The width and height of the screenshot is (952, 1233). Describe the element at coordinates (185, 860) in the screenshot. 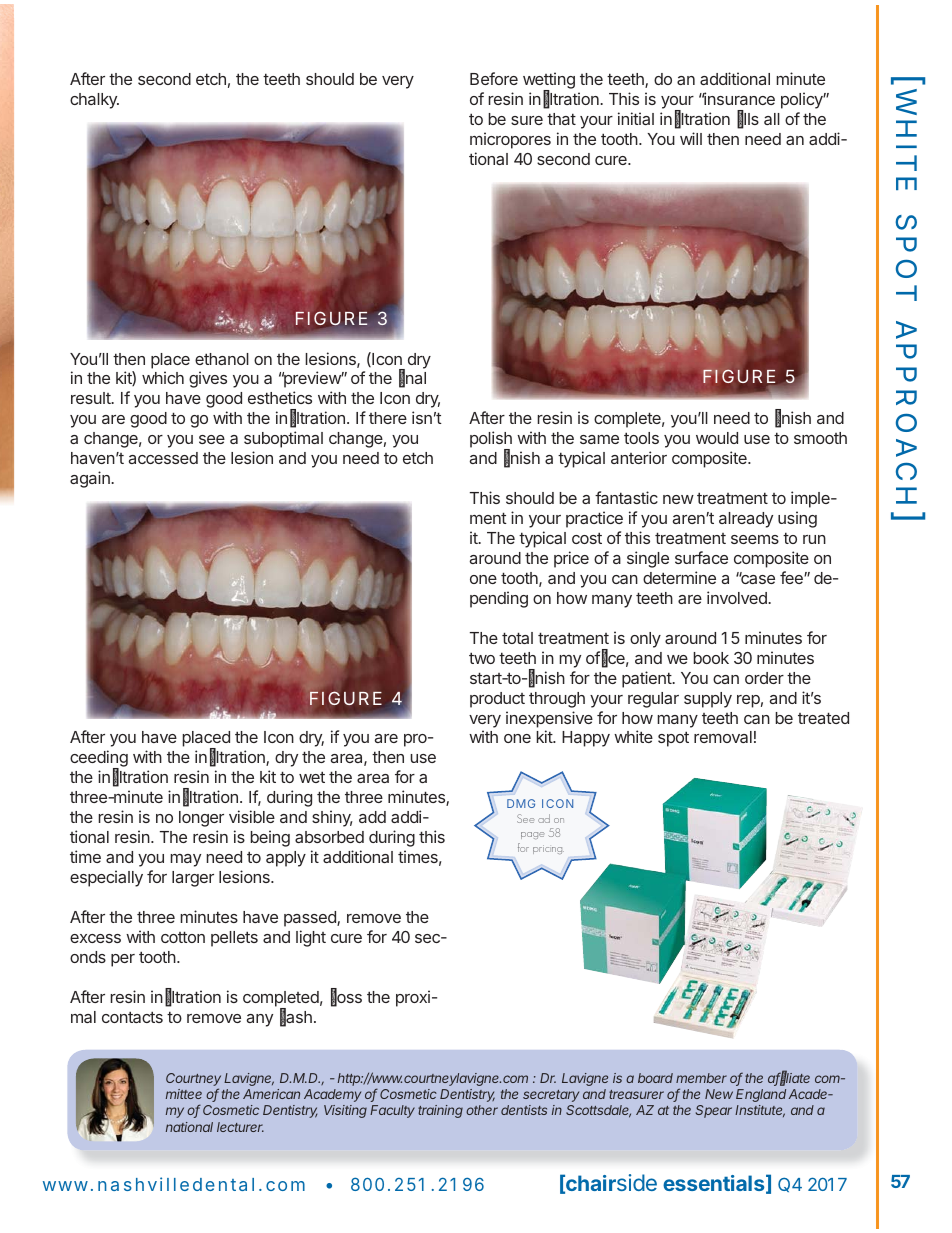

I see `may` at that location.
